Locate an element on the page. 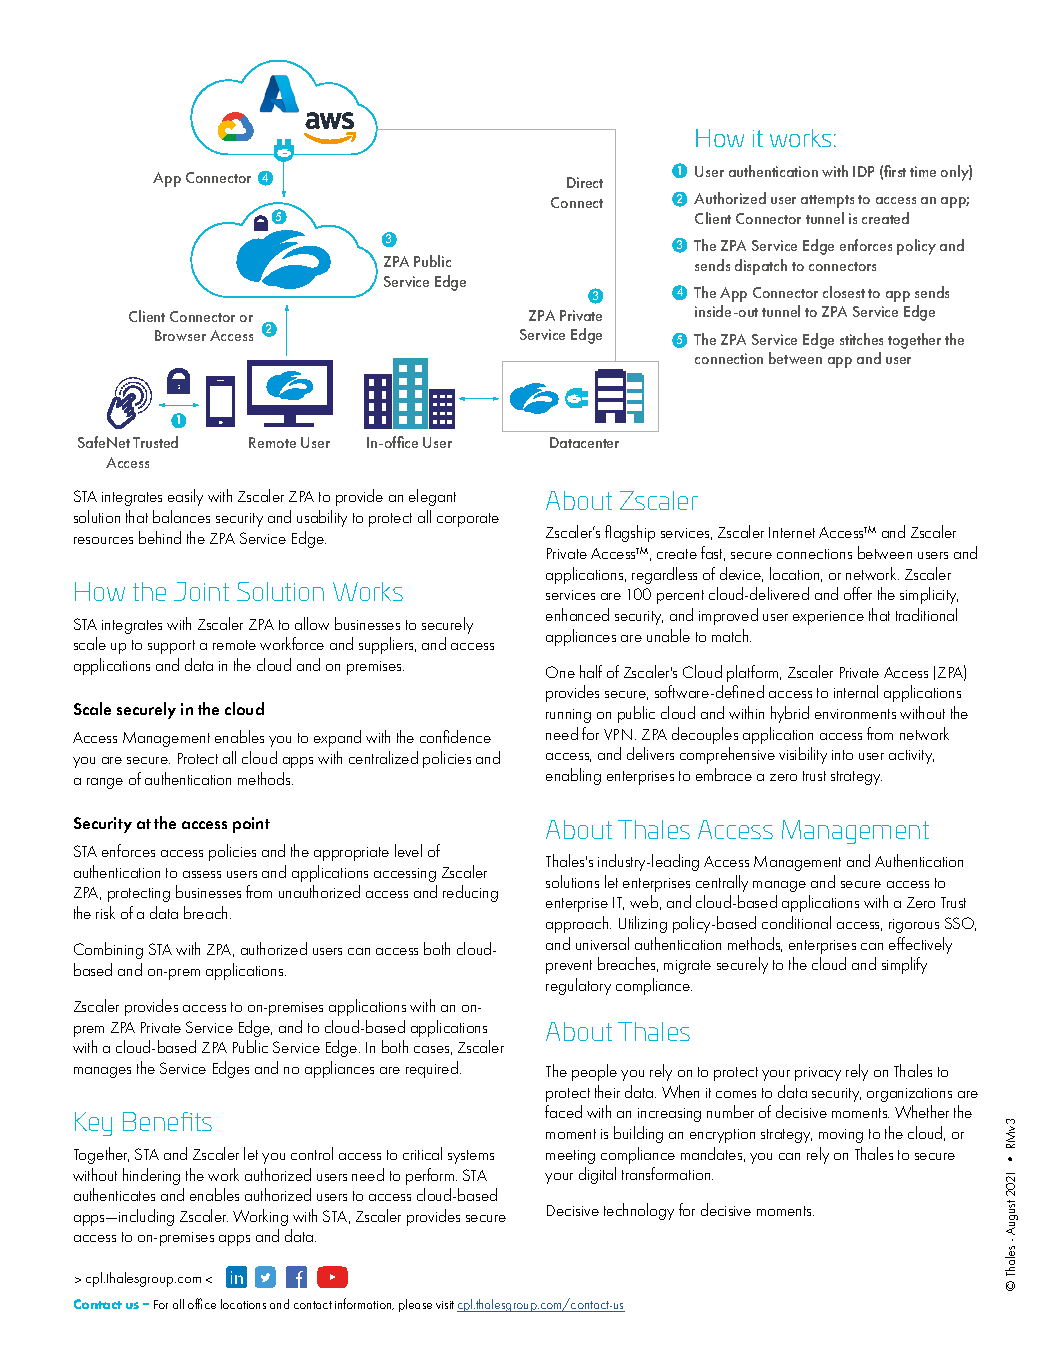 This image has height=1363, width=1053. authenticates is located at coordinates (114, 1194).
